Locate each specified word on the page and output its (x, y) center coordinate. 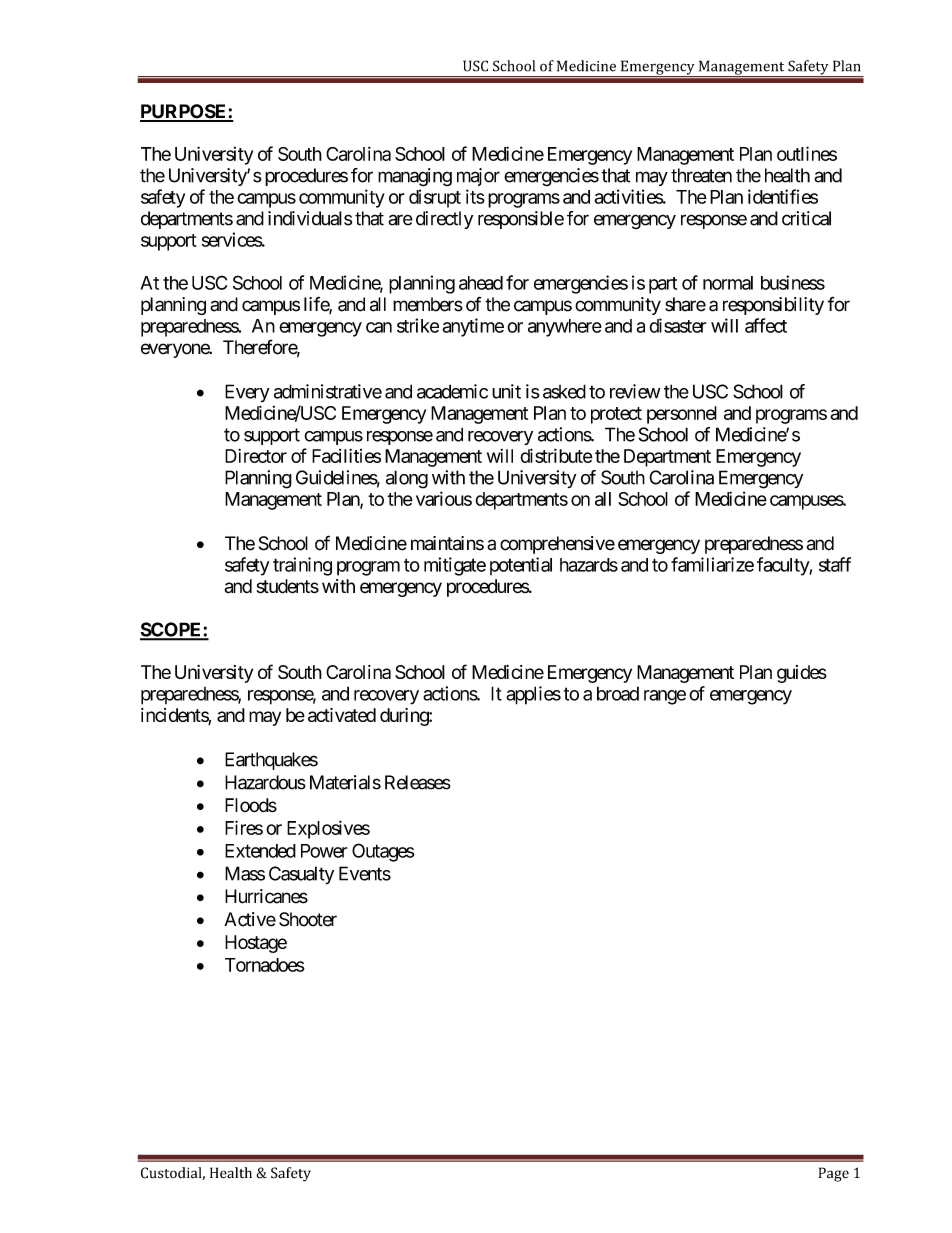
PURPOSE (184, 112)
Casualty (301, 875)
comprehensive (557, 545)
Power (324, 851)
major (478, 177)
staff (835, 564)
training (302, 566)
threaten (701, 175)
